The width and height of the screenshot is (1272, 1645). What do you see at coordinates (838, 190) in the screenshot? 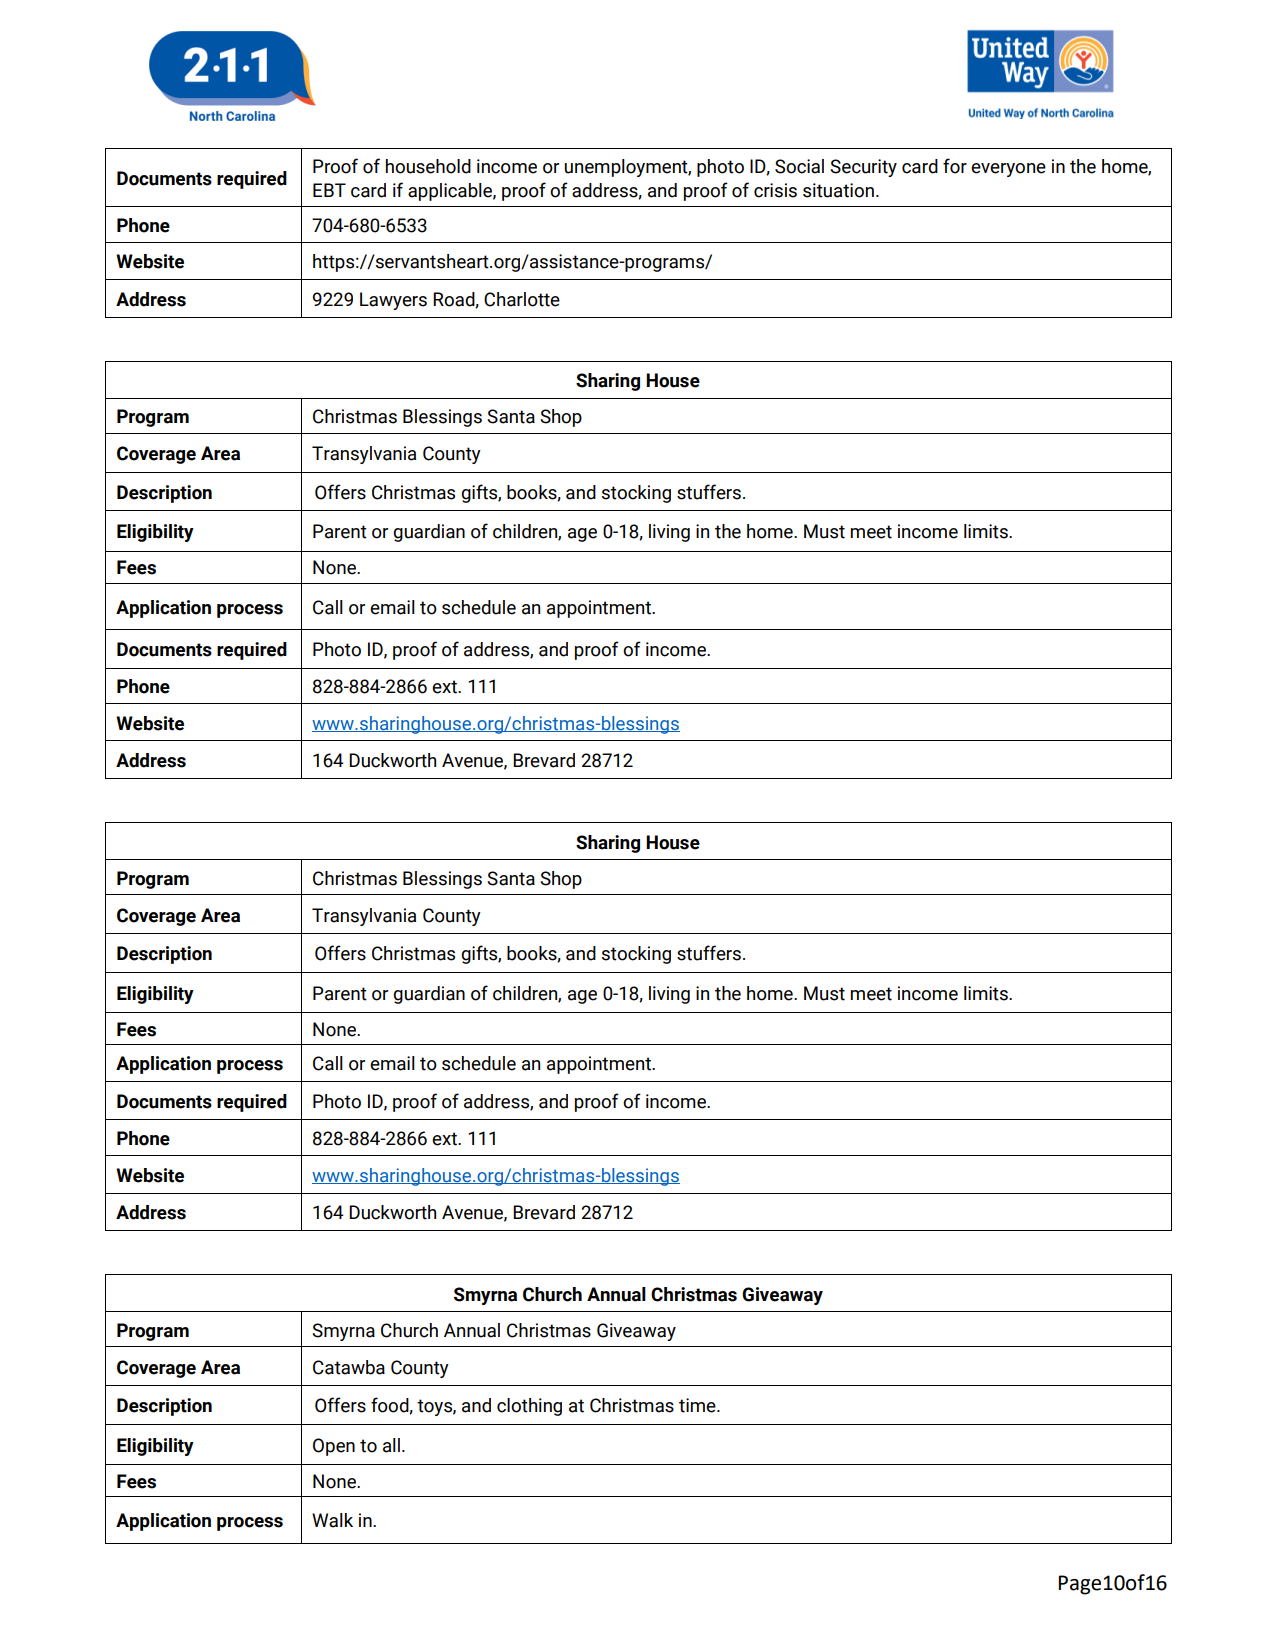
I see `situation` at bounding box center [838, 190].
